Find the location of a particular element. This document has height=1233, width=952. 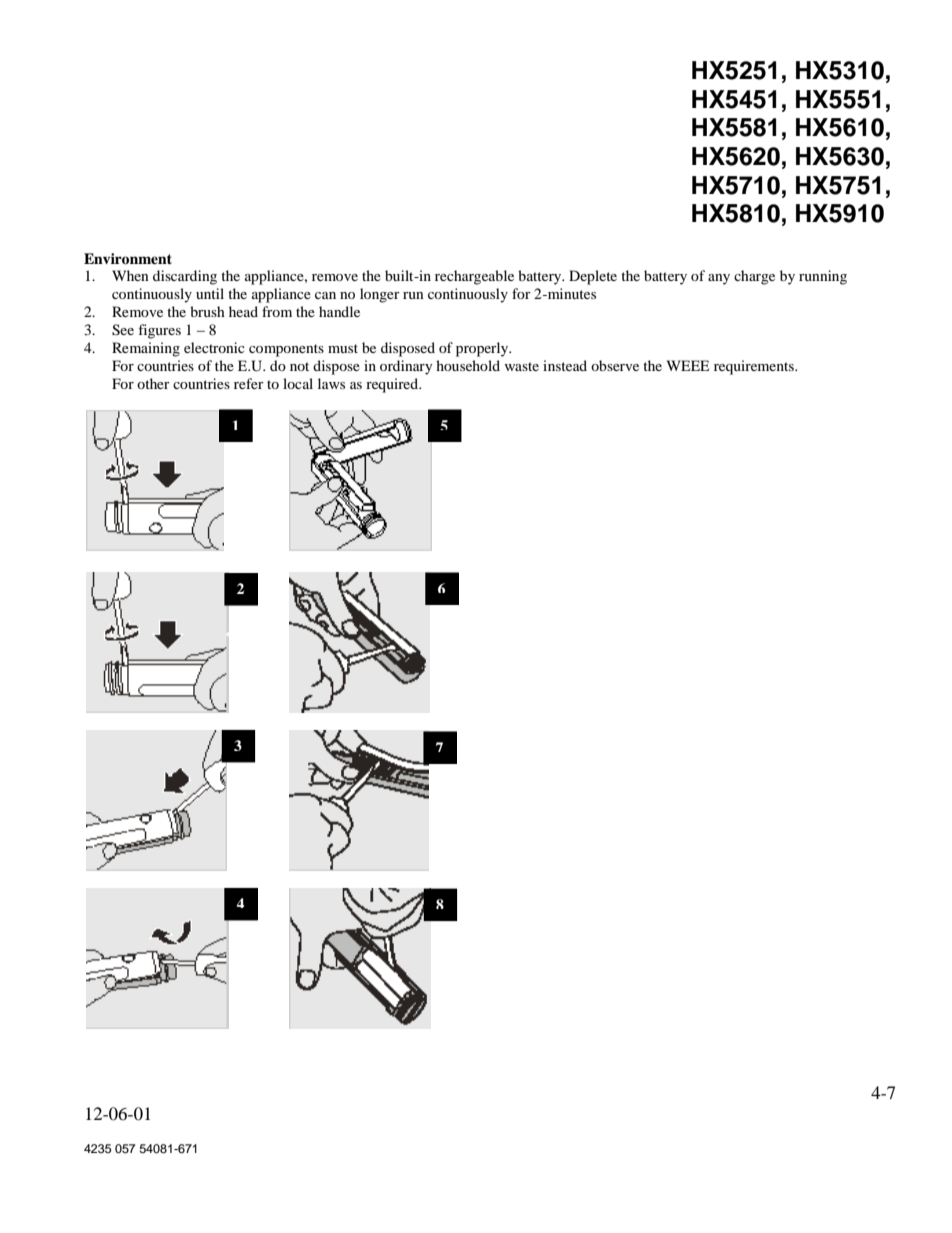

figures is located at coordinates (159, 331).
